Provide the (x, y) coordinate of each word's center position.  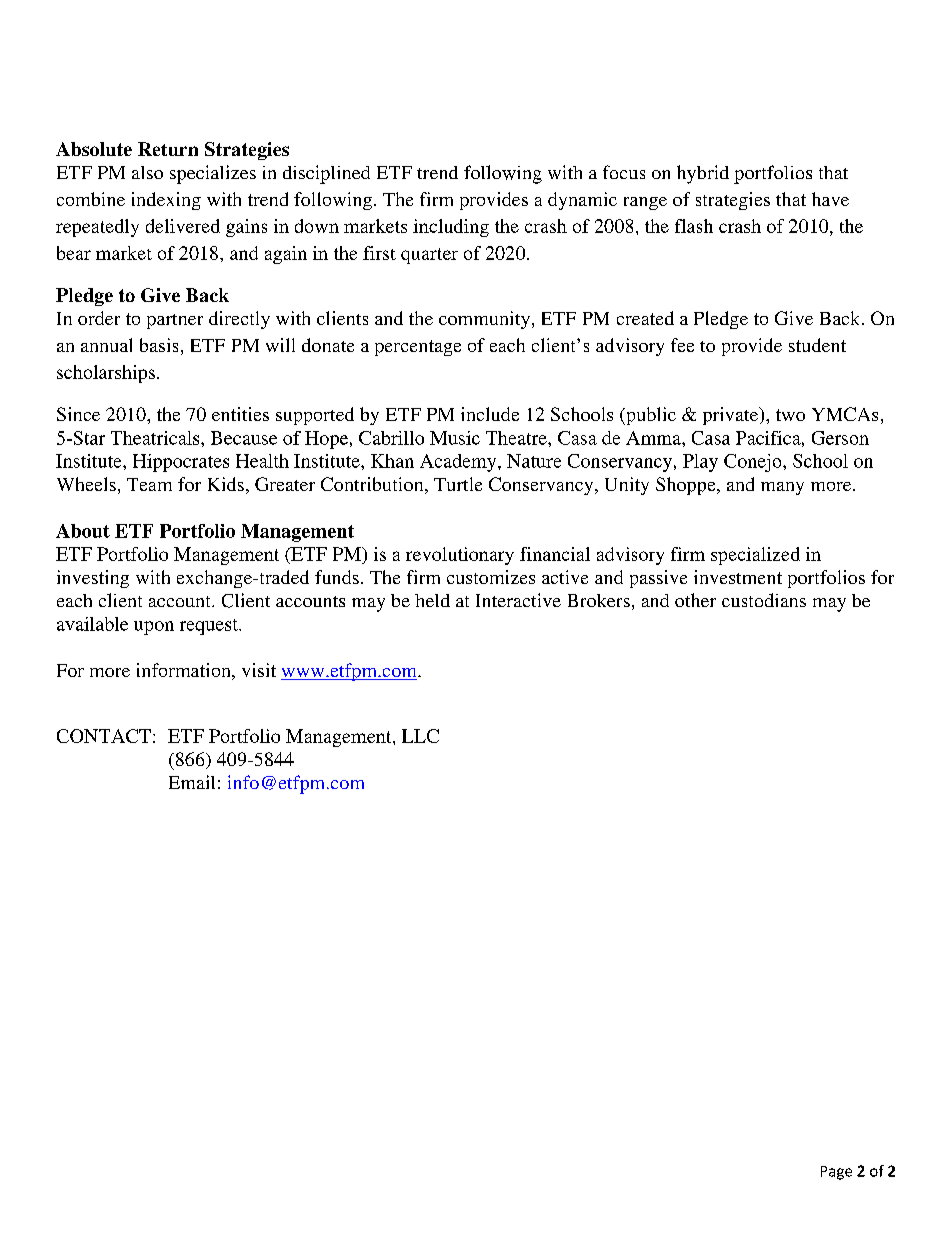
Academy (459, 463)
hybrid (703, 174)
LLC (420, 736)
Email (192, 782)
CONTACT (104, 736)
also (147, 172)
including (451, 228)
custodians (764, 600)
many (782, 488)
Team (149, 484)
